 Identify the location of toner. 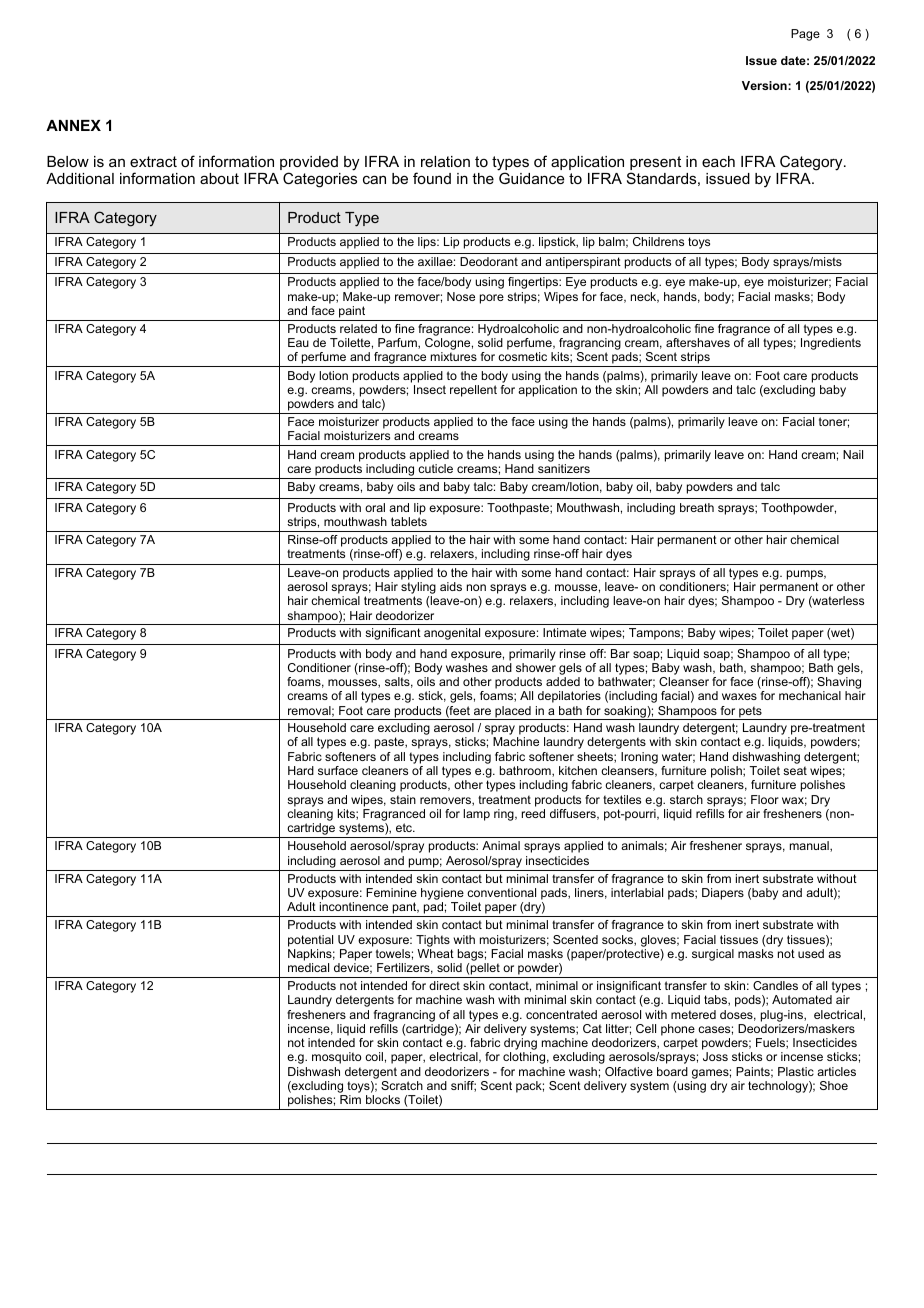
(834, 422).
